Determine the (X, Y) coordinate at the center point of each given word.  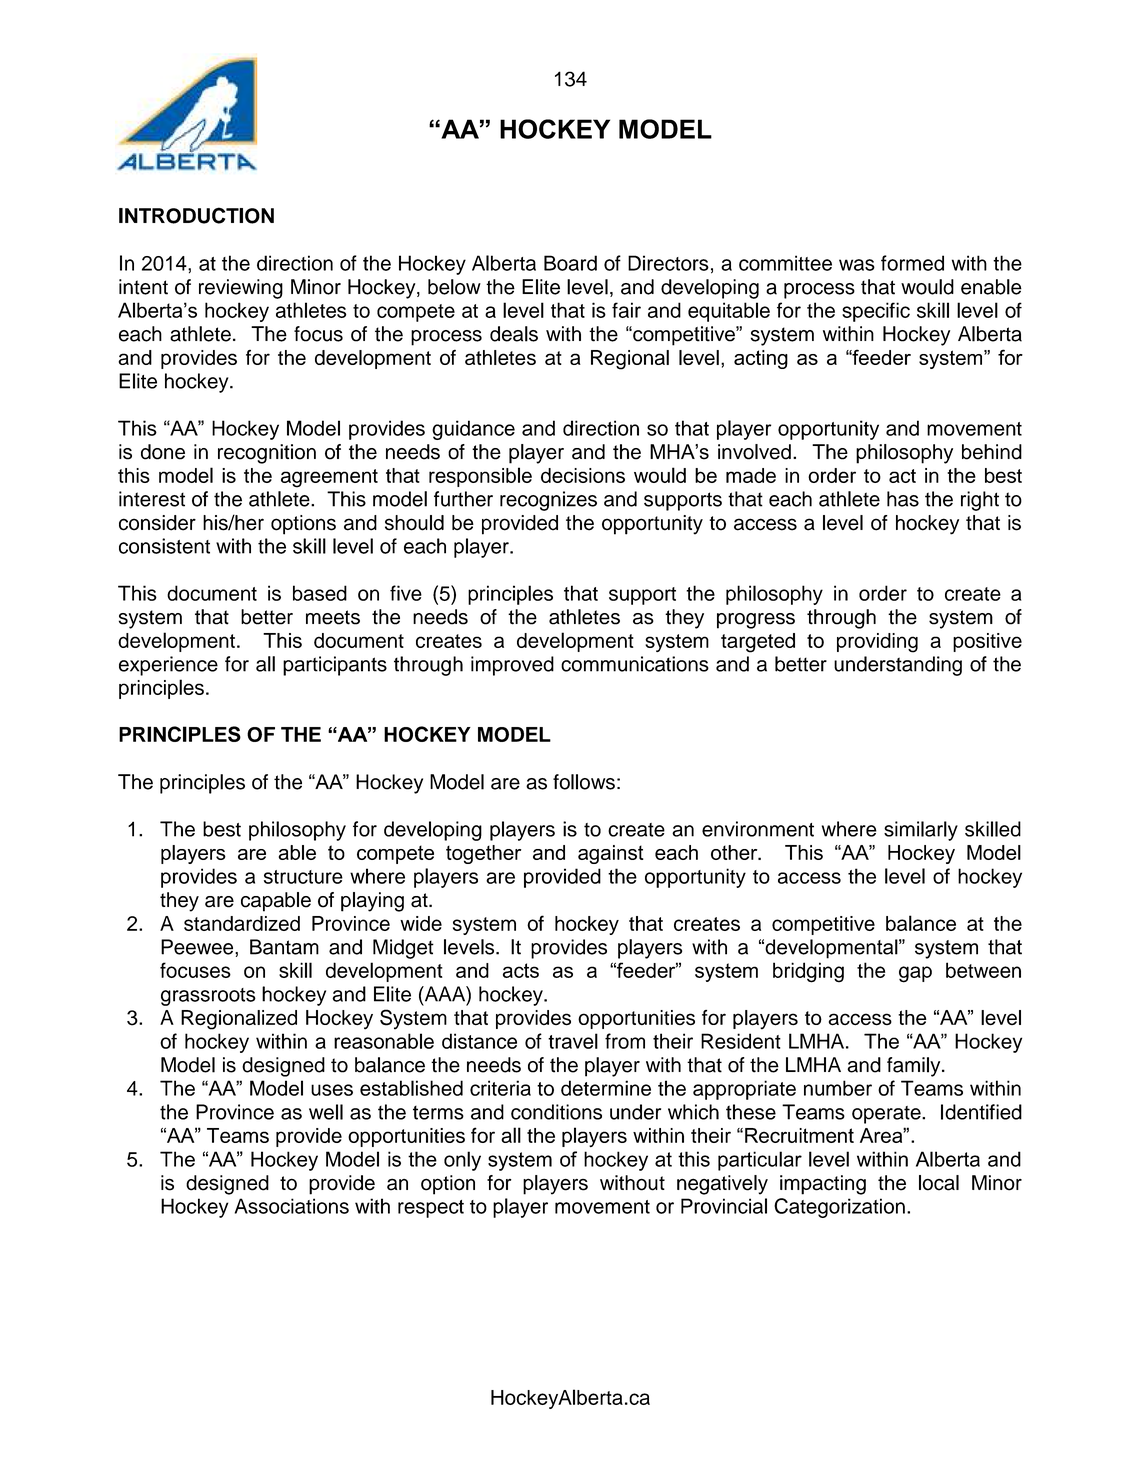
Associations (292, 1206)
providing (877, 643)
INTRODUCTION (196, 215)
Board (570, 263)
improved (512, 666)
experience (168, 666)
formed (912, 263)
